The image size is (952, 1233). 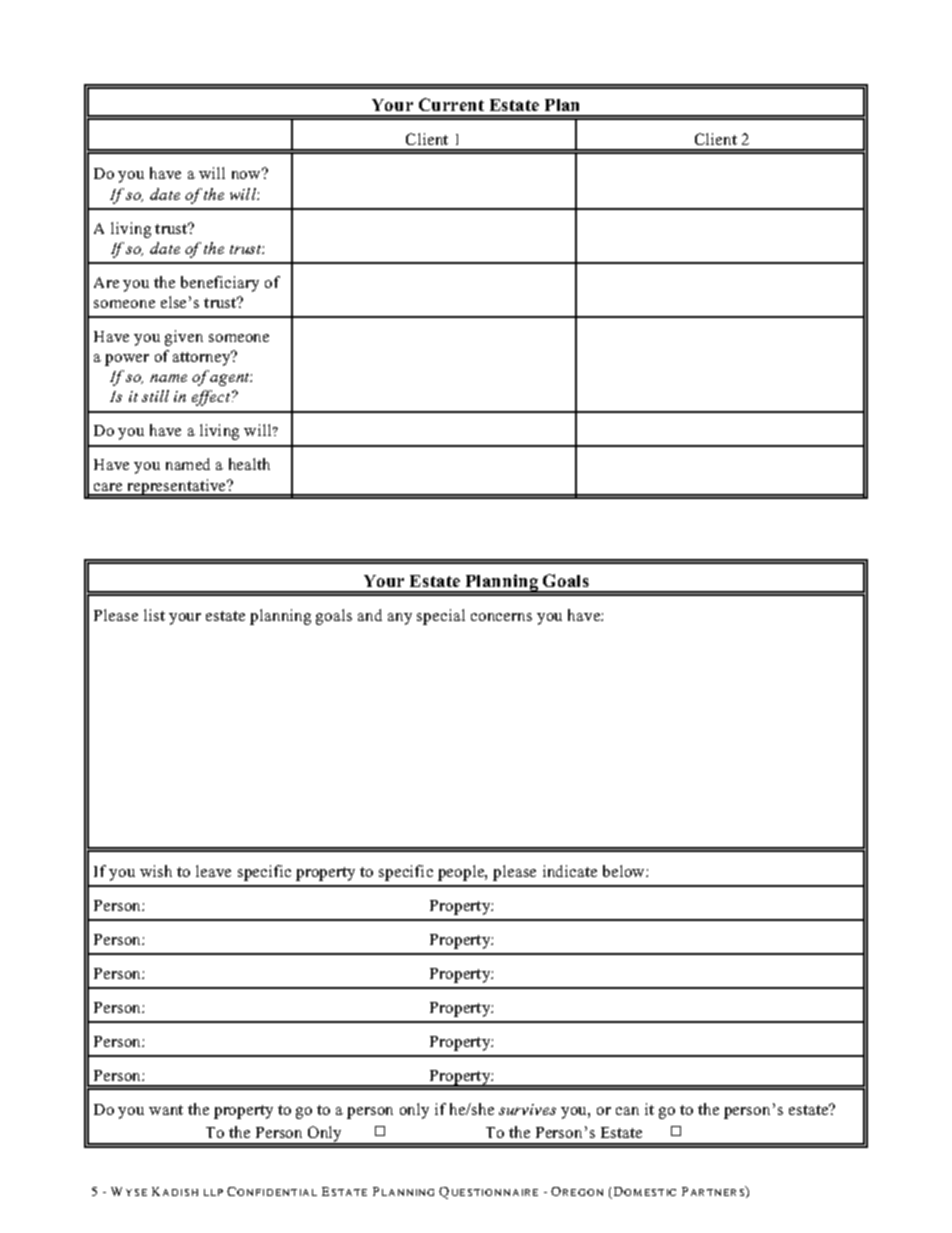 I want to click on survives, so click(x=527, y=1109).
